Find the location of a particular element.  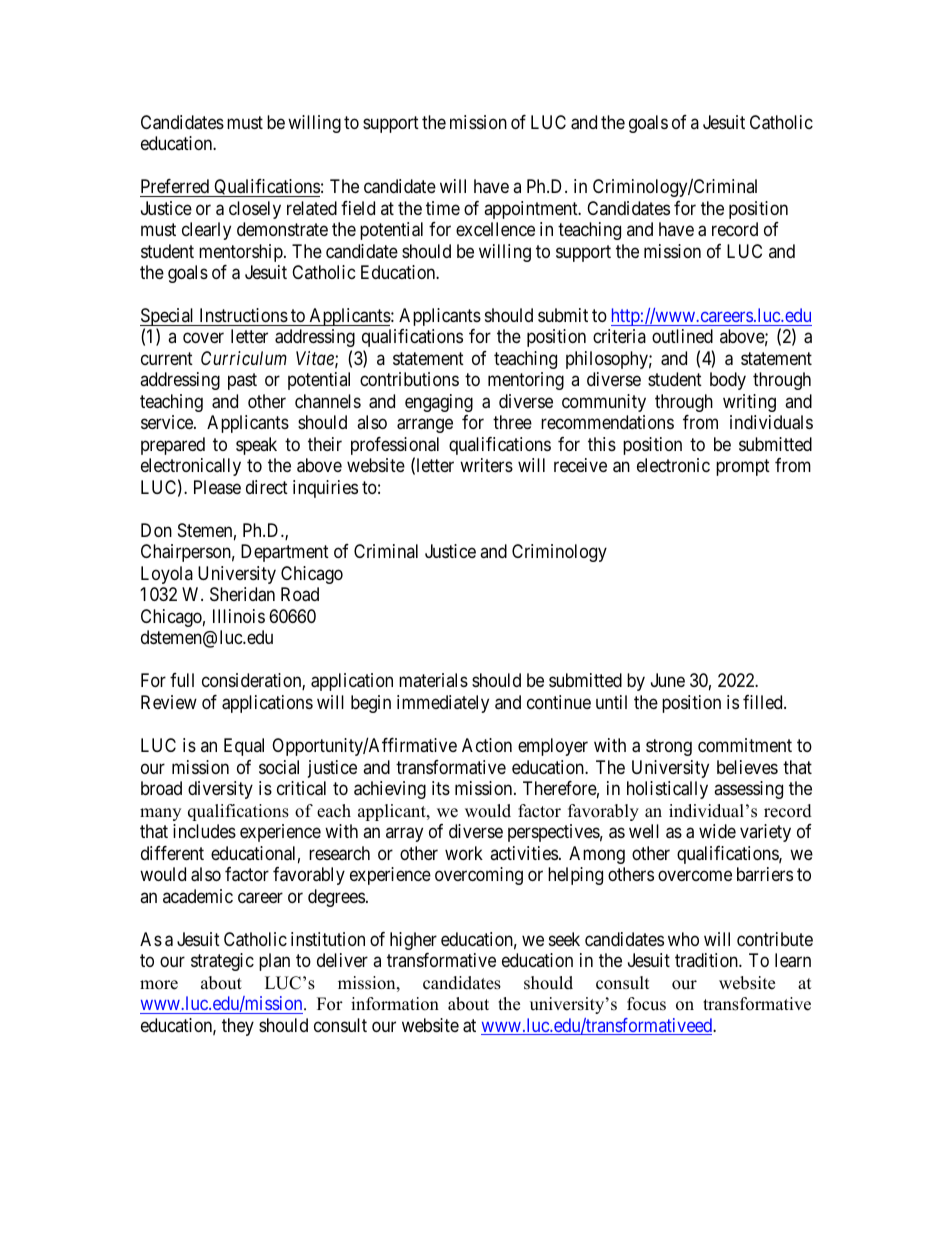

wide is located at coordinates (717, 831).
